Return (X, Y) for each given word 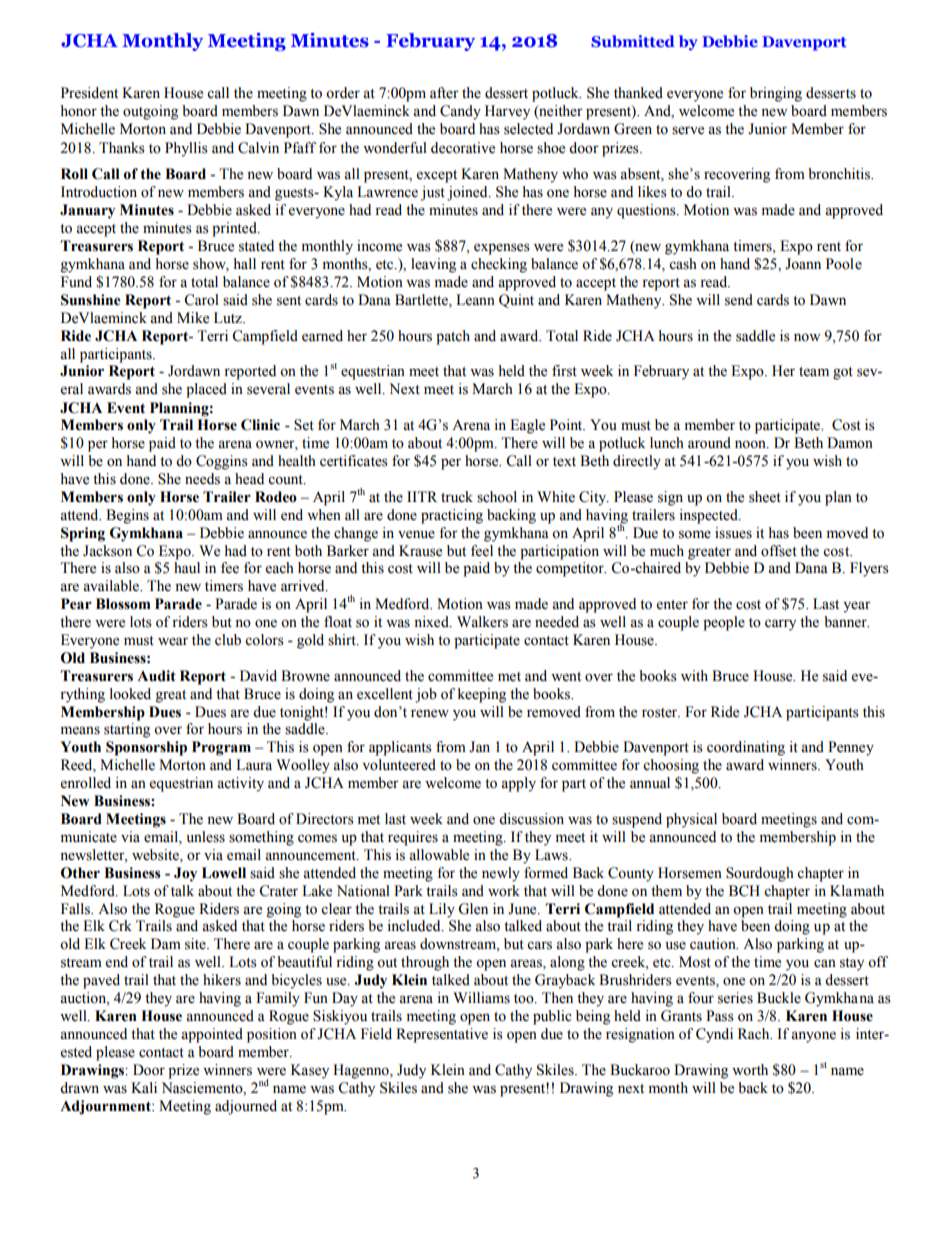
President (89, 93)
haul (187, 568)
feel (482, 551)
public (552, 1017)
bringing (776, 94)
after (444, 93)
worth (750, 1070)
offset (779, 551)
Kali (144, 1087)
